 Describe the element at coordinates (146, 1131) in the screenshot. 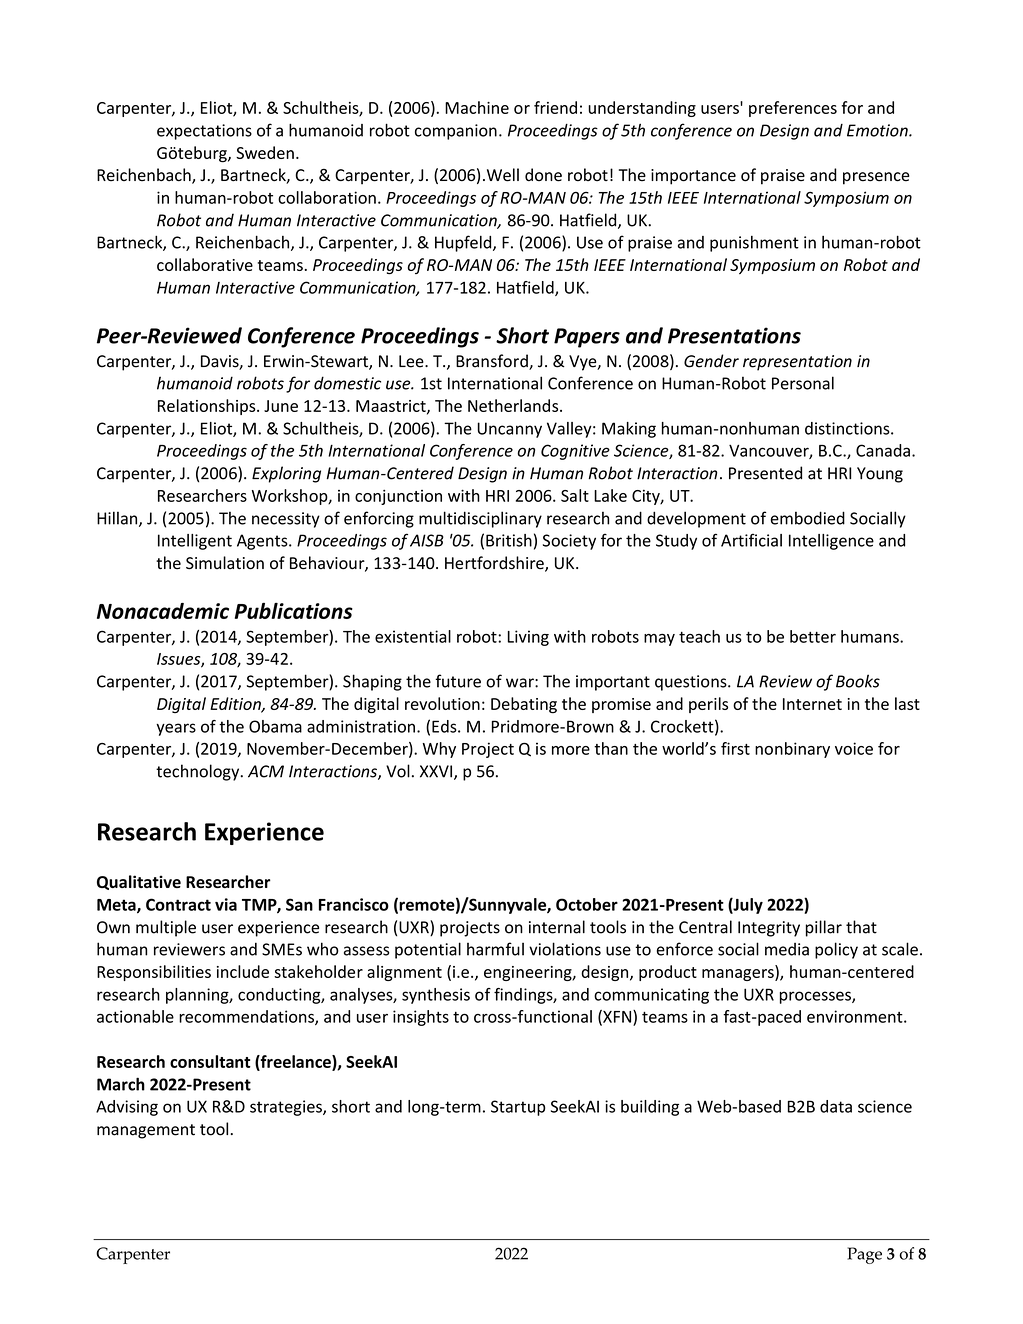

I see `management` at that location.
